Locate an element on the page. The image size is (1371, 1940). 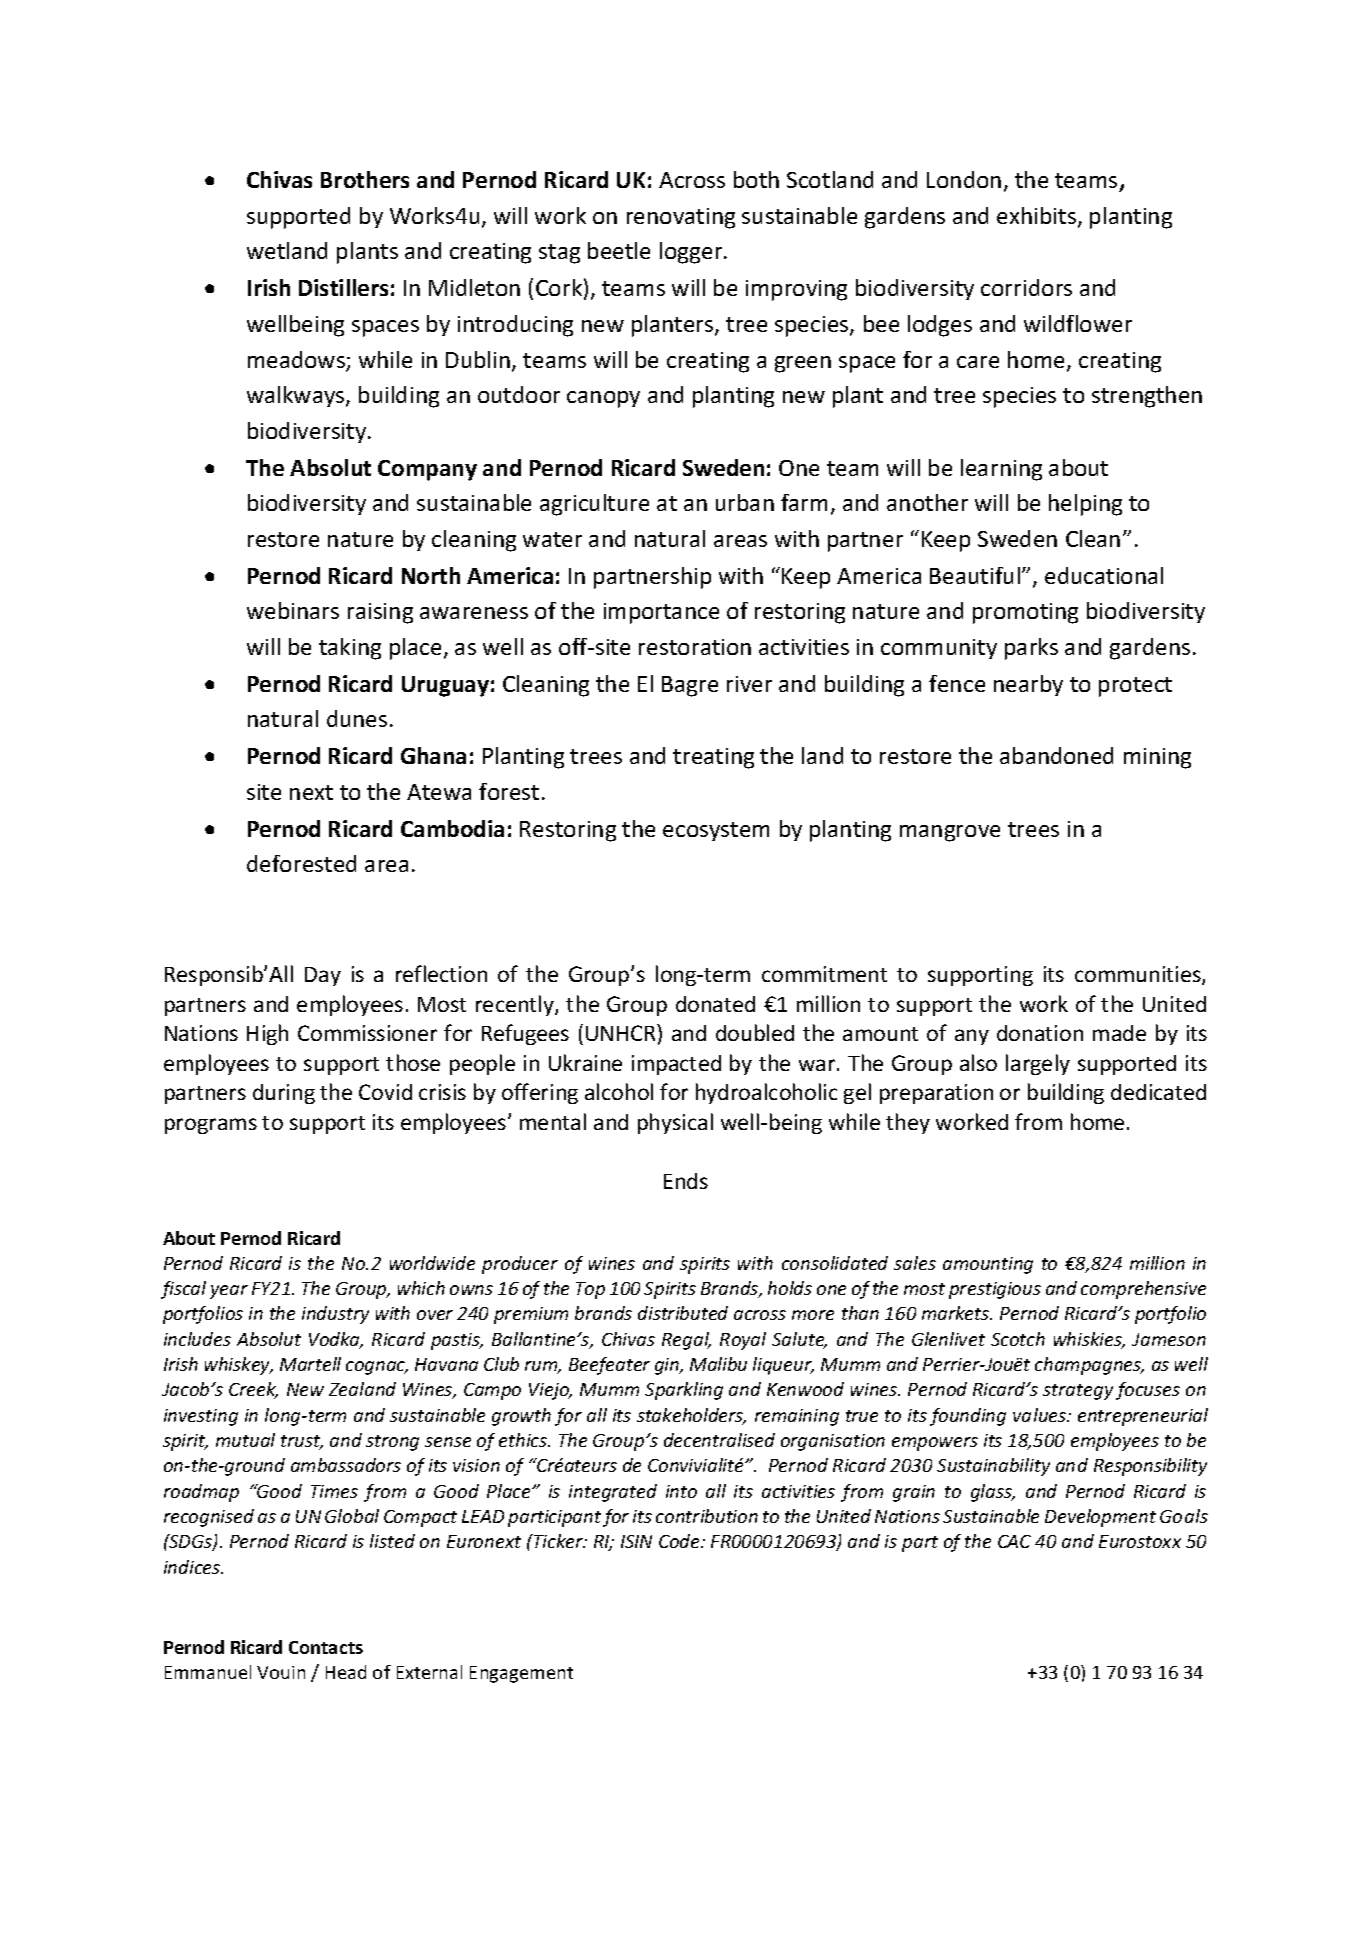
Day is located at coordinates (323, 976).
